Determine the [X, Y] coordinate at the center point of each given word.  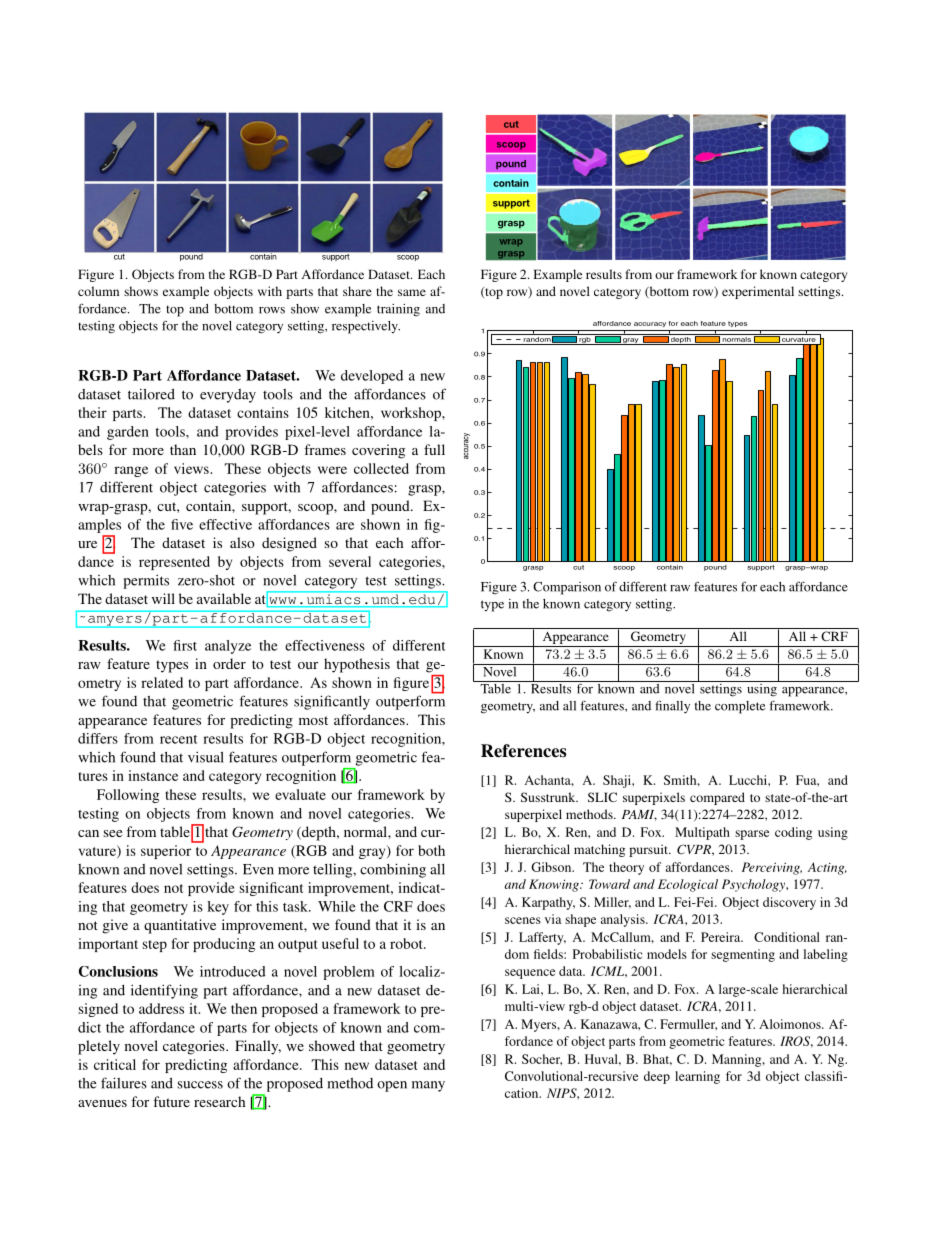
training [398, 310]
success [200, 1085]
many [428, 1086]
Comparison [567, 588]
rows [272, 310]
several [350, 561]
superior [166, 852]
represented [174, 563]
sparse [752, 835]
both [431, 850]
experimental [758, 292]
